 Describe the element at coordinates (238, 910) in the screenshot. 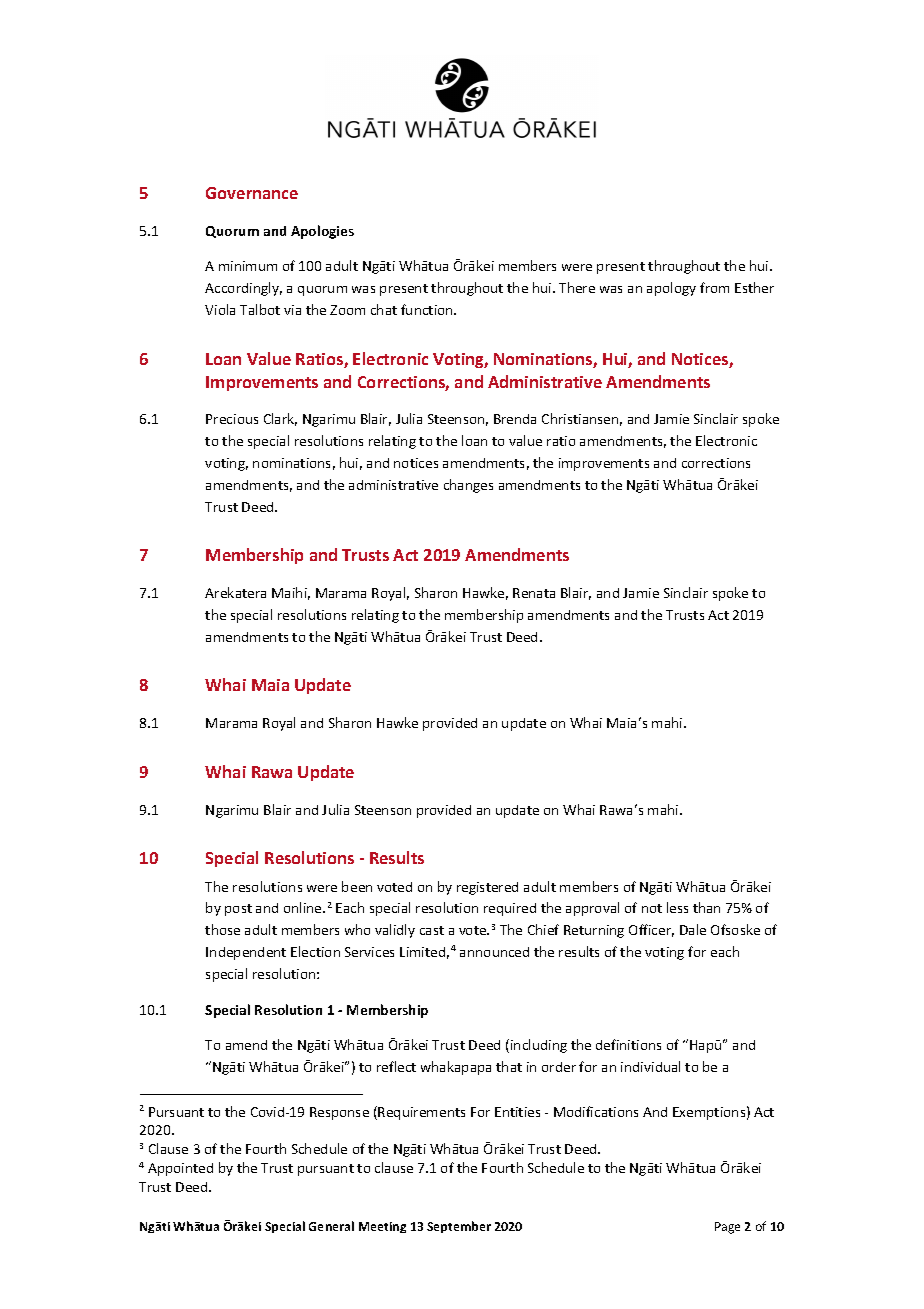

I see `post` at that location.
